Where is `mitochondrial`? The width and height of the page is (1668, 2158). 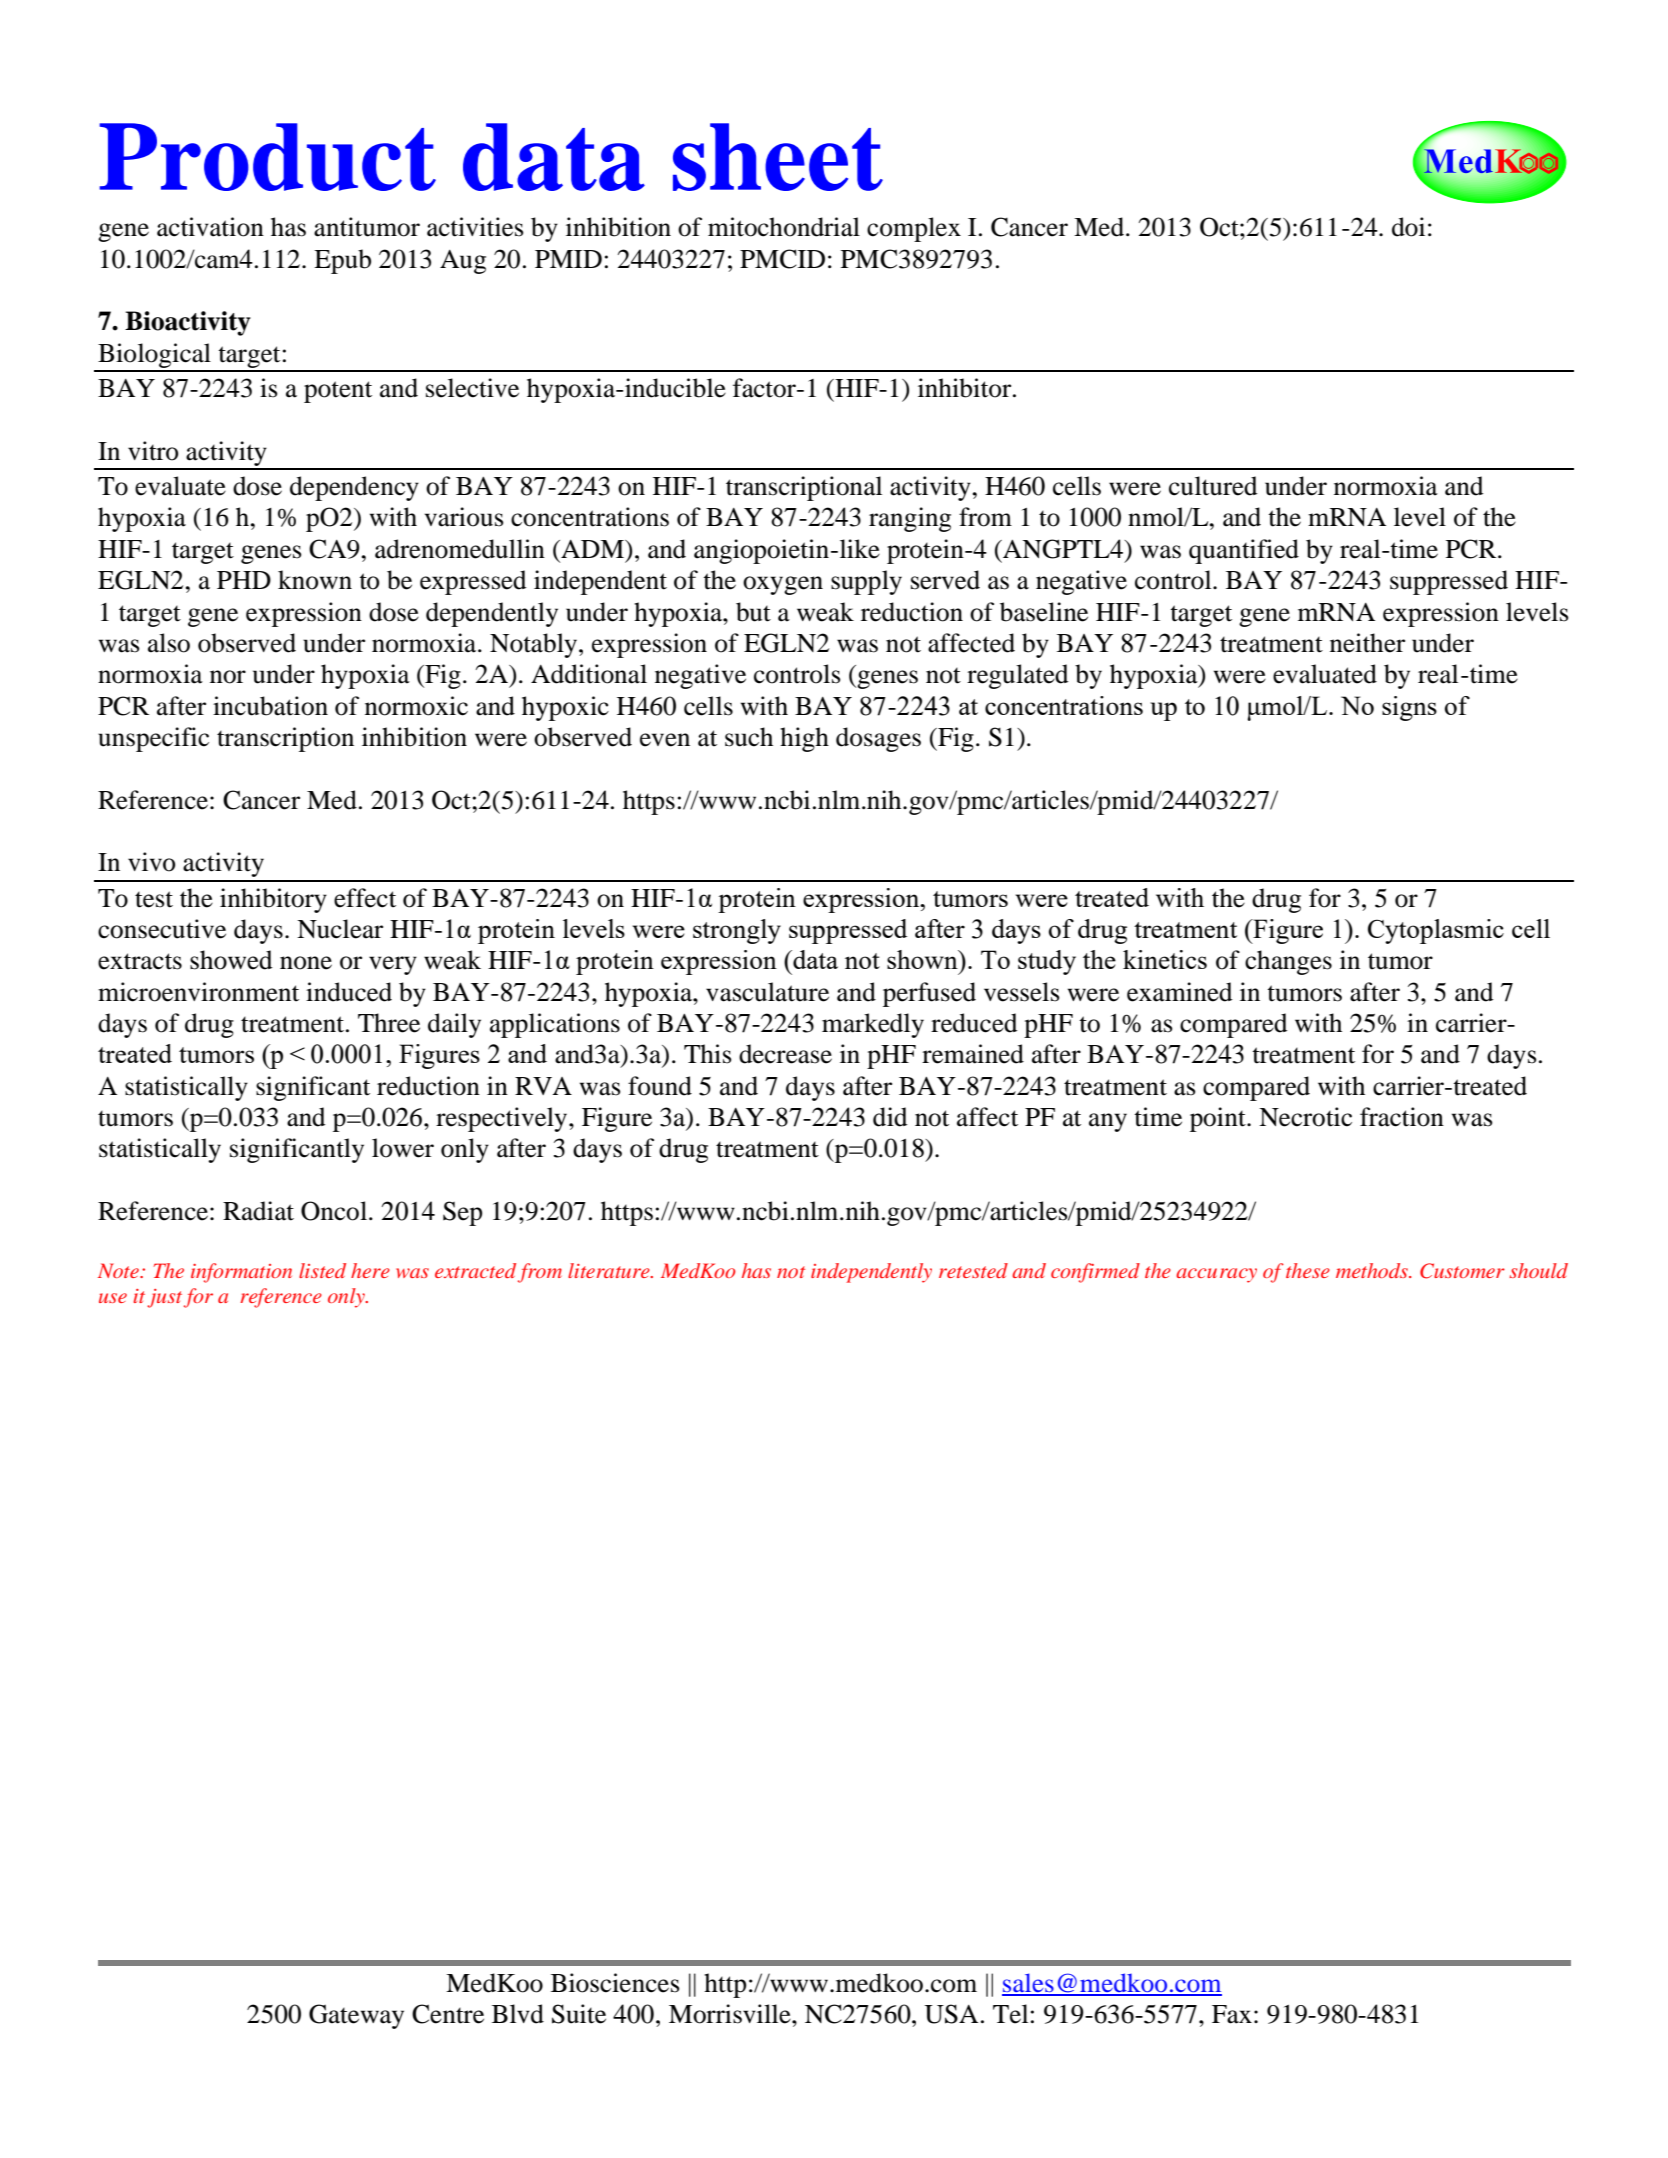 mitochondrial is located at coordinates (784, 227).
